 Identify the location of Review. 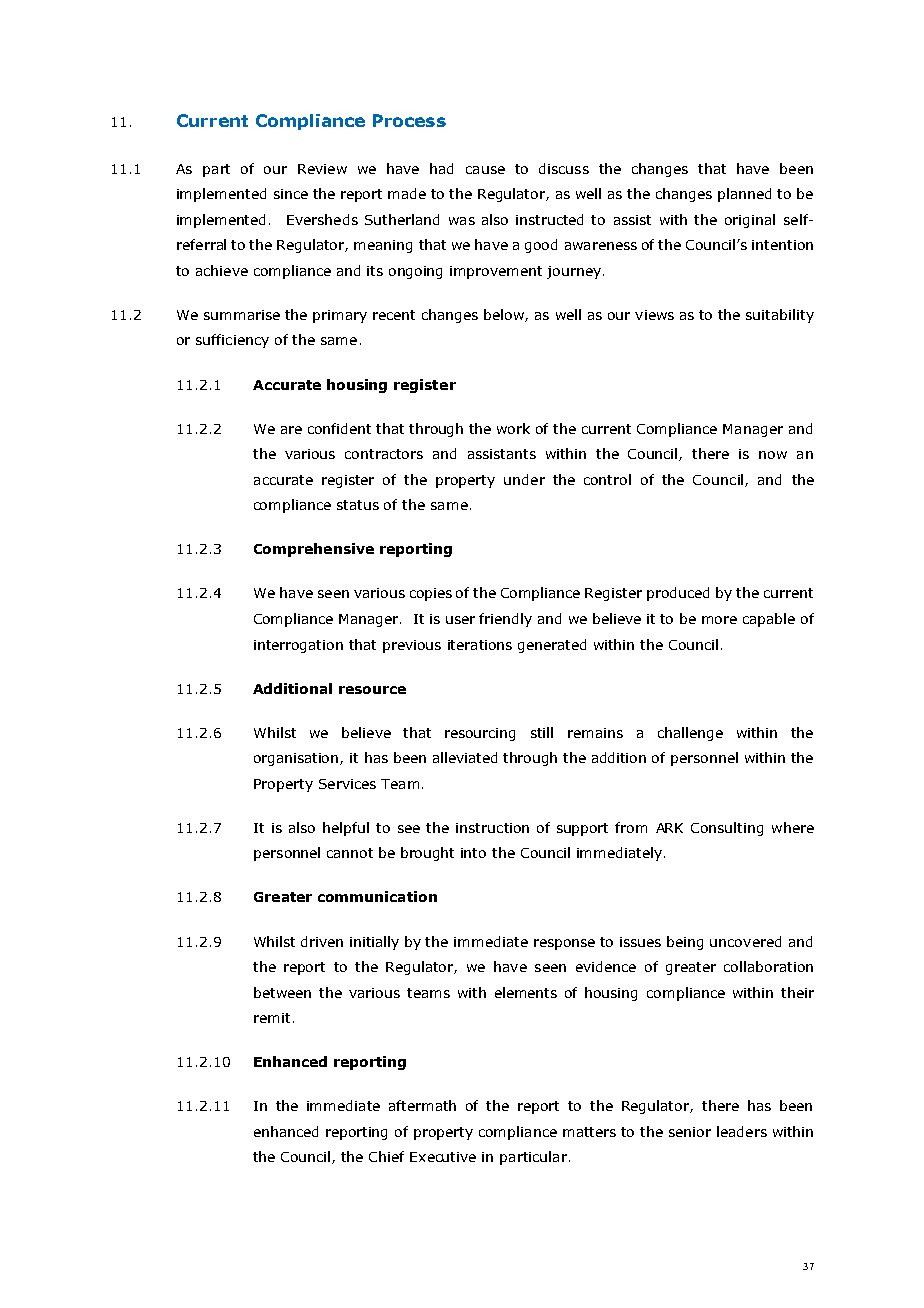
(322, 169).
